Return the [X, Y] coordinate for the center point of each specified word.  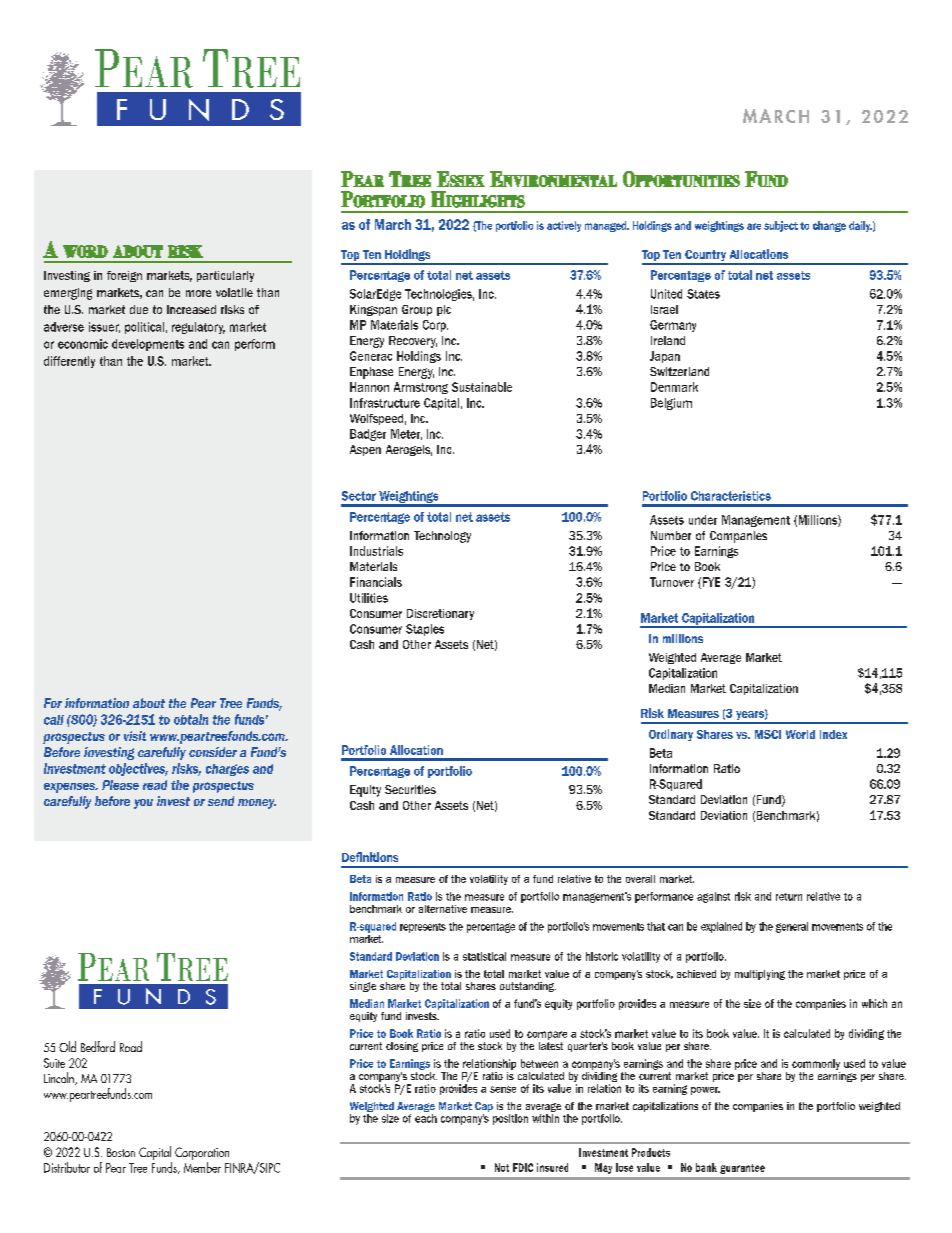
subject [781, 226]
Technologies [439, 295]
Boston [121, 1152]
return [789, 897]
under [703, 520]
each [426, 1118]
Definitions [370, 857]
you [143, 804]
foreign [124, 276]
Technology [442, 537]
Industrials [376, 551]
